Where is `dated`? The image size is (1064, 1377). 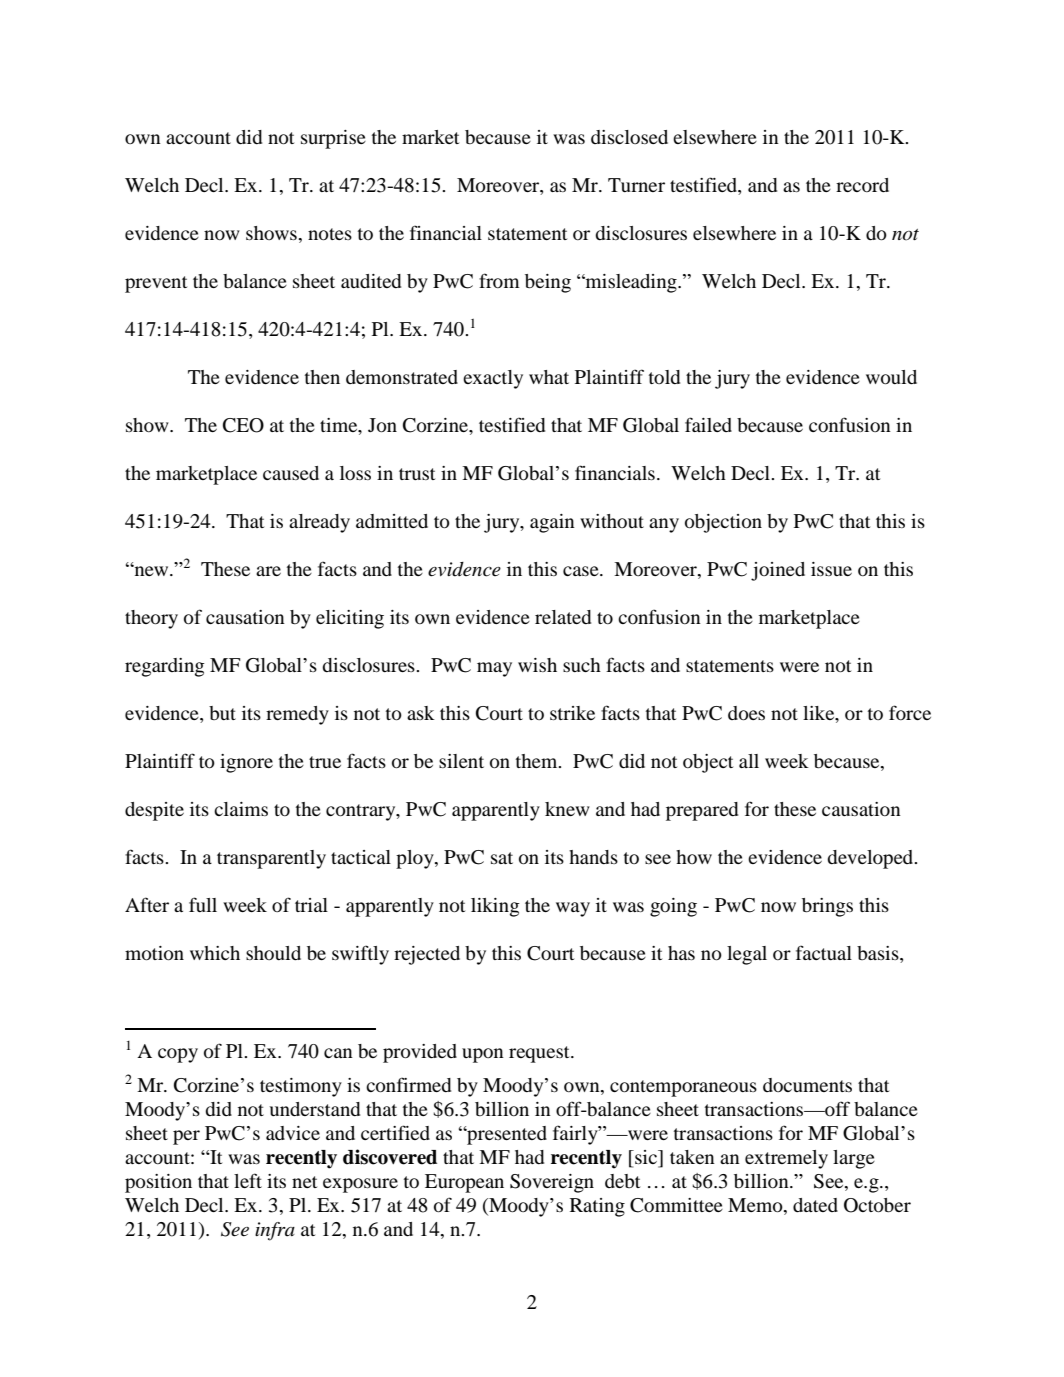
dated is located at coordinates (815, 1205).
